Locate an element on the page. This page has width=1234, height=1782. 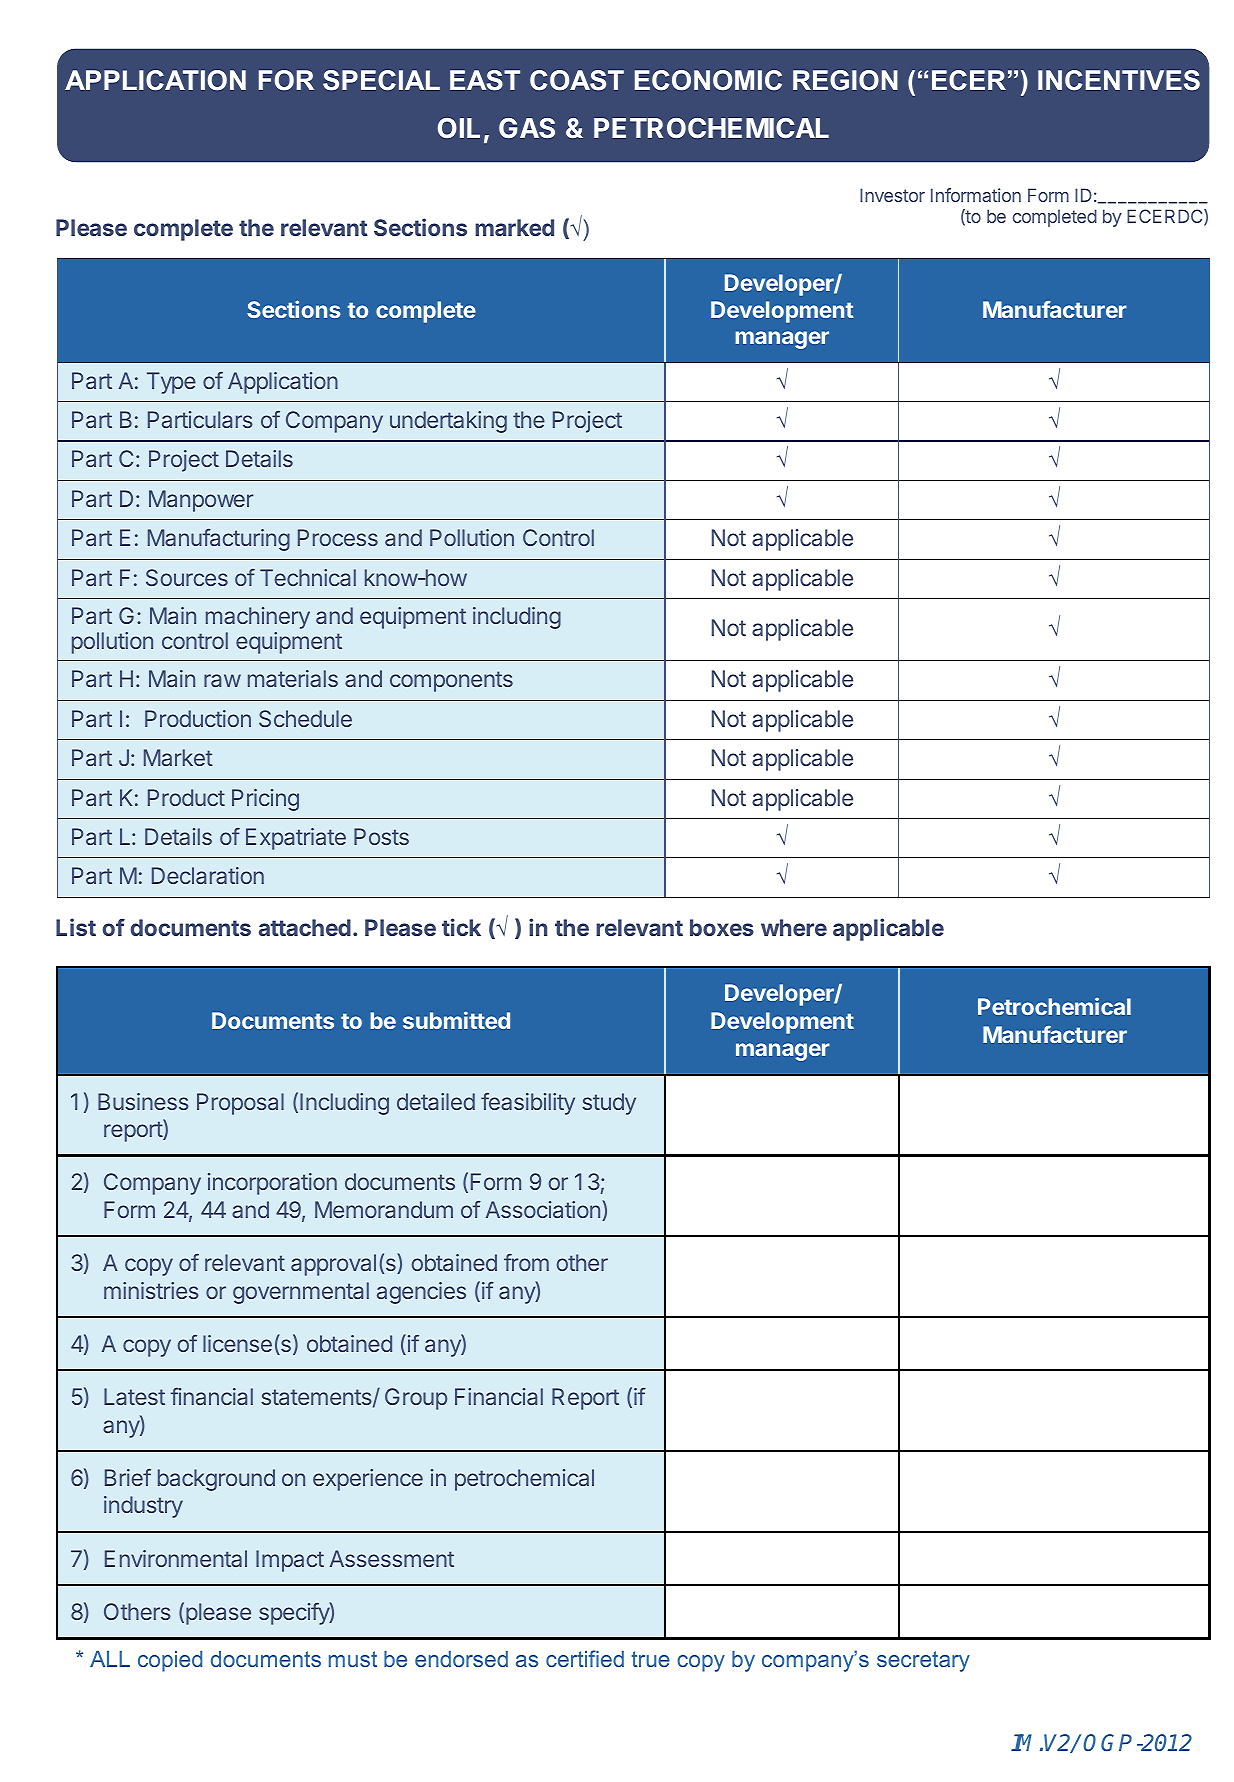
copied is located at coordinates (170, 1661).
